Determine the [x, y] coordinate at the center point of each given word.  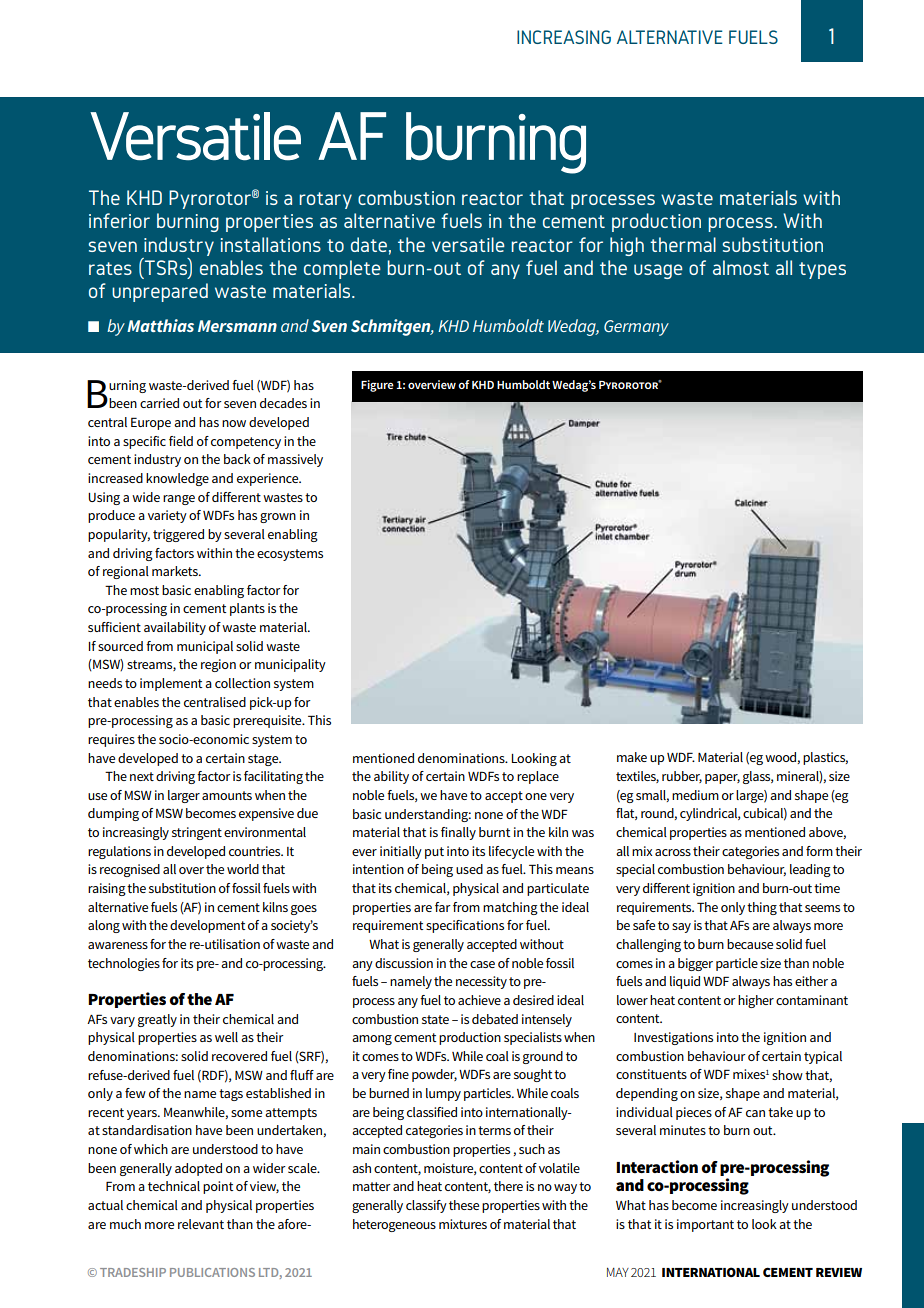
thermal [683, 244]
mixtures [463, 1224]
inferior [119, 220]
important [705, 1225]
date [369, 244]
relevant [201, 1224]
